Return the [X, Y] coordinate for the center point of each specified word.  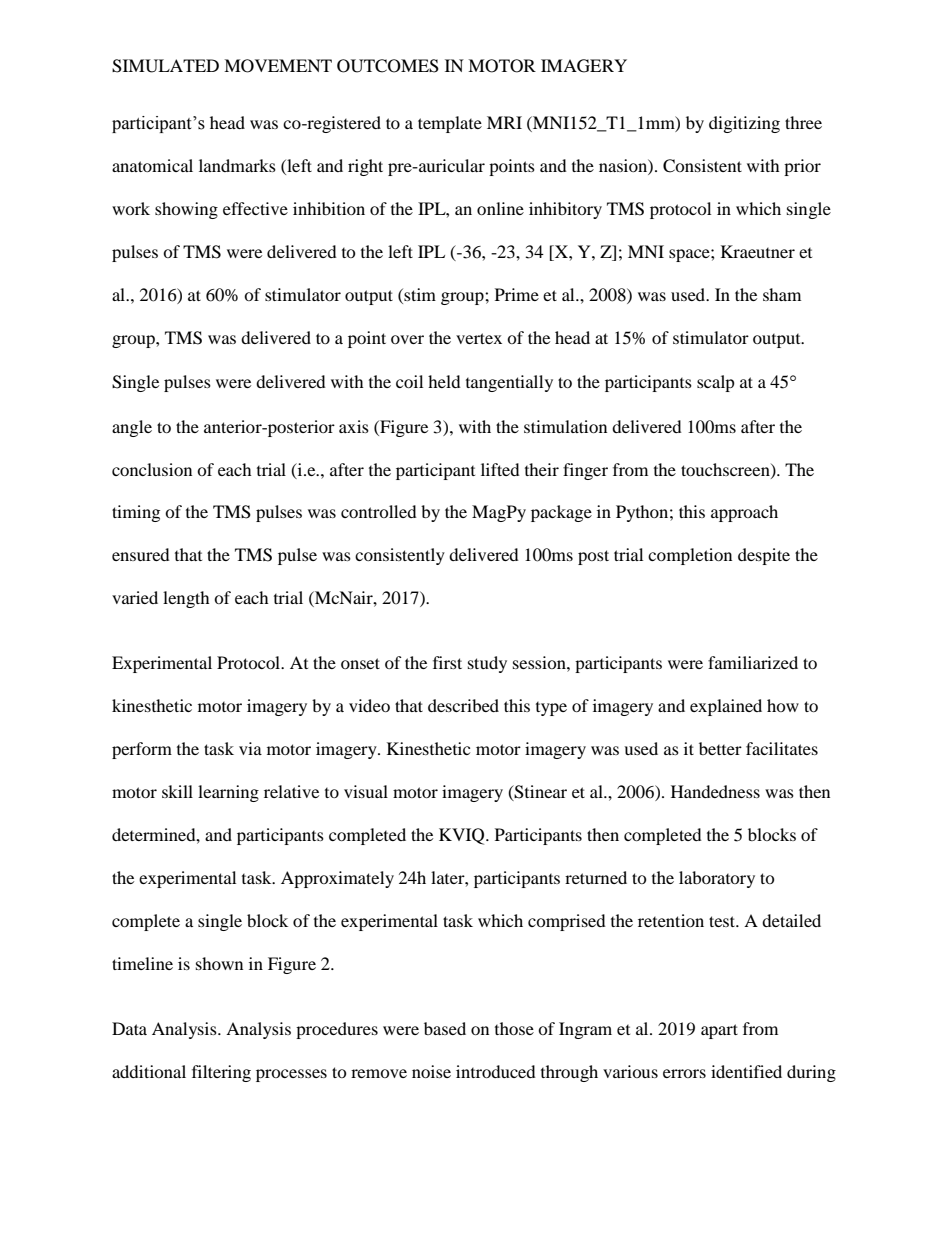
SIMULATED [165, 66]
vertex [479, 338]
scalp [716, 383]
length [186, 599]
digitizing [744, 124]
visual [366, 791]
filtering [221, 1073]
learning [228, 793]
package [561, 513]
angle [132, 428]
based [445, 1028]
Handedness [715, 791]
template [450, 124]
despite [764, 556]
